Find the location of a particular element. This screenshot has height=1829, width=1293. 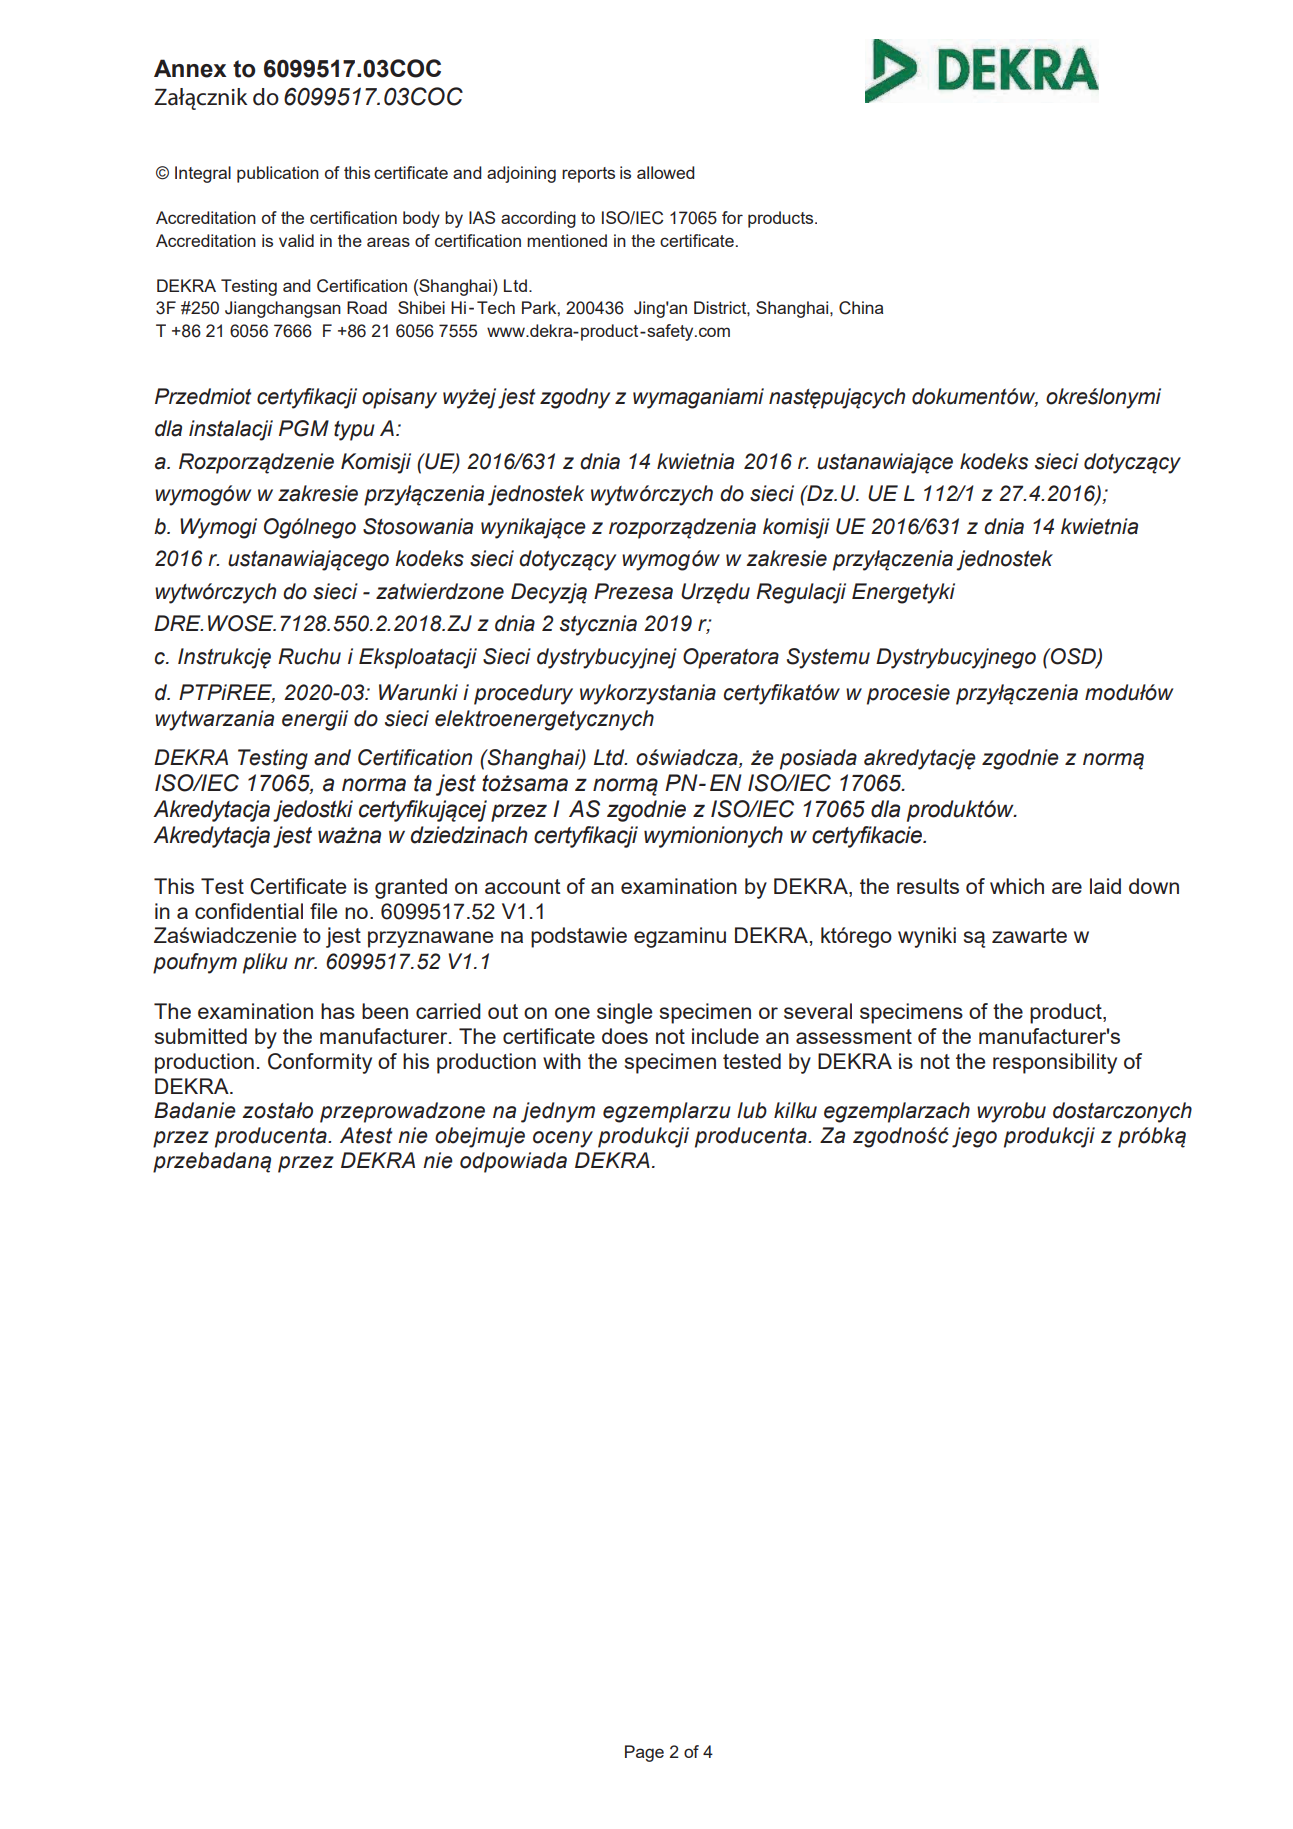

allowed is located at coordinates (666, 172).
